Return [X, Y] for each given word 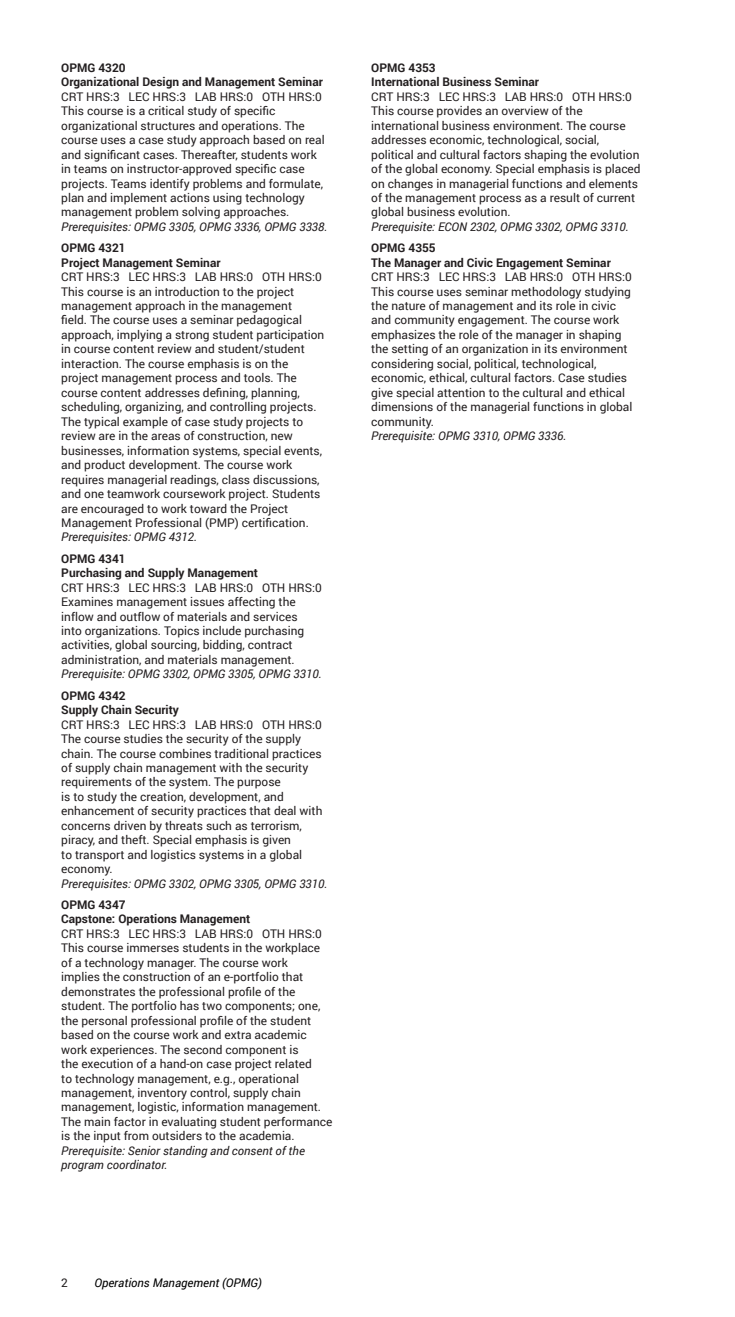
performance [298, 1123]
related [293, 1063]
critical [166, 110]
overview [525, 110]
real [314, 139]
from [136, 1135]
